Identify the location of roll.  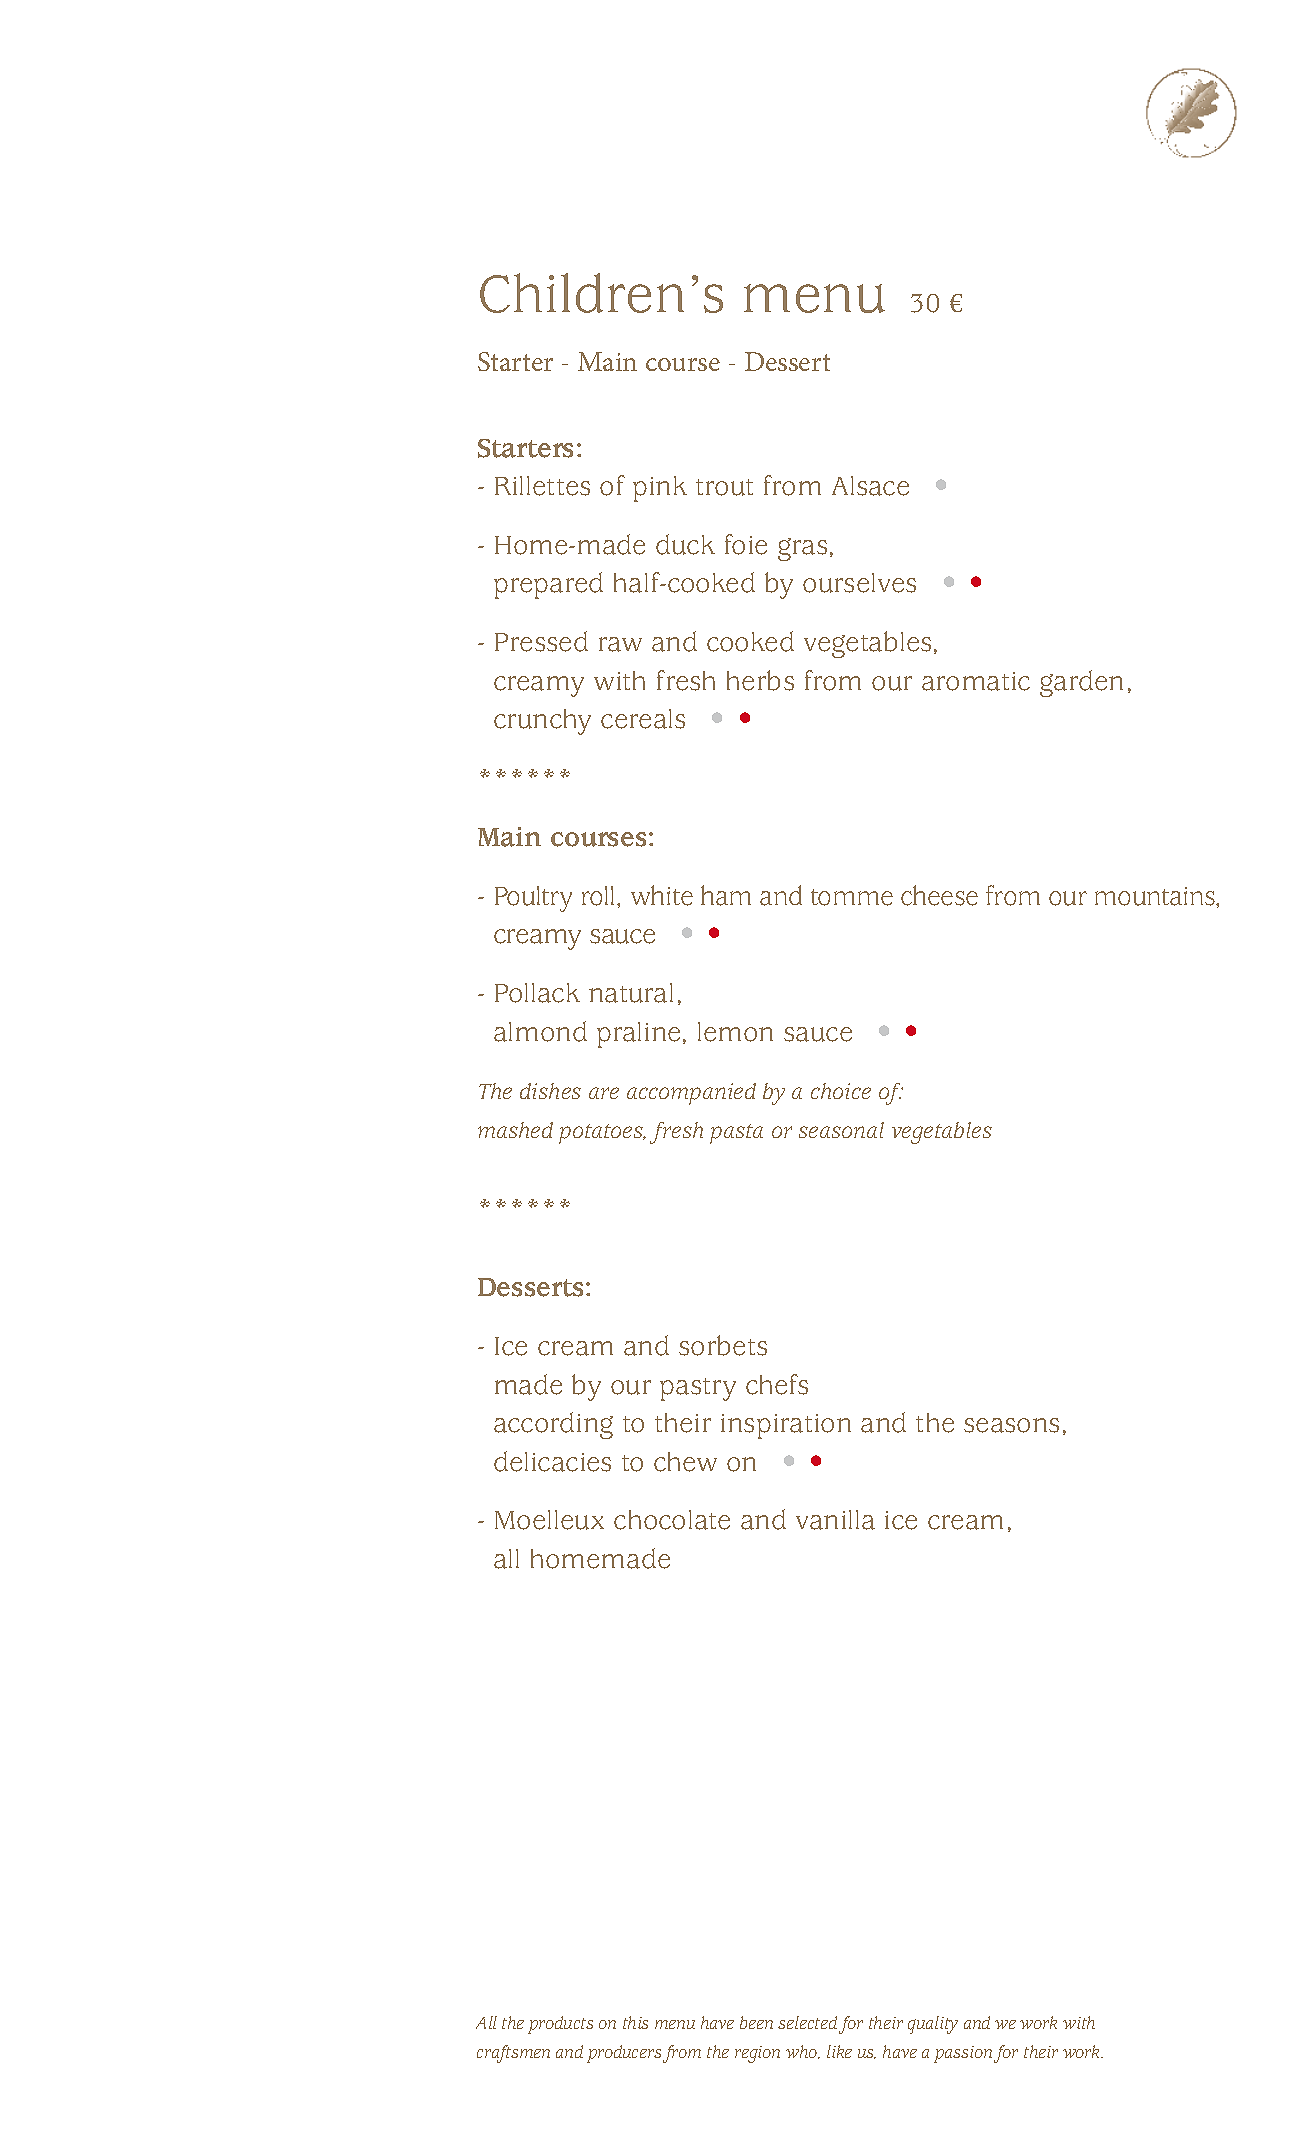
(600, 896).
